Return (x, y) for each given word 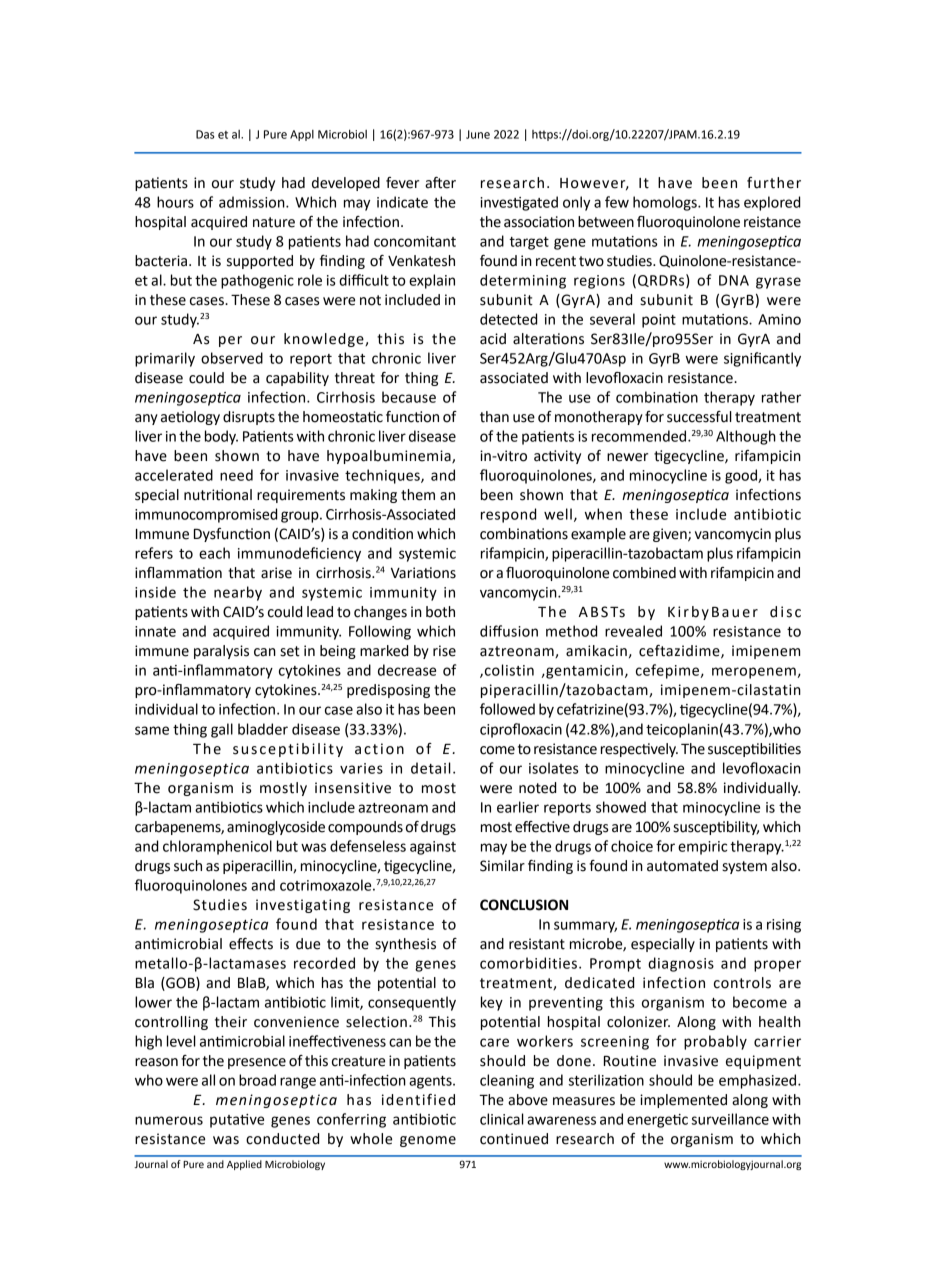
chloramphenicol (217, 847)
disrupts (249, 418)
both (440, 612)
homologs (666, 203)
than (494, 417)
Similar (502, 866)
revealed (633, 631)
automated (682, 866)
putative (237, 1121)
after (440, 183)
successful (699, 417)
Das (205, 134)
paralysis (221, 652)
